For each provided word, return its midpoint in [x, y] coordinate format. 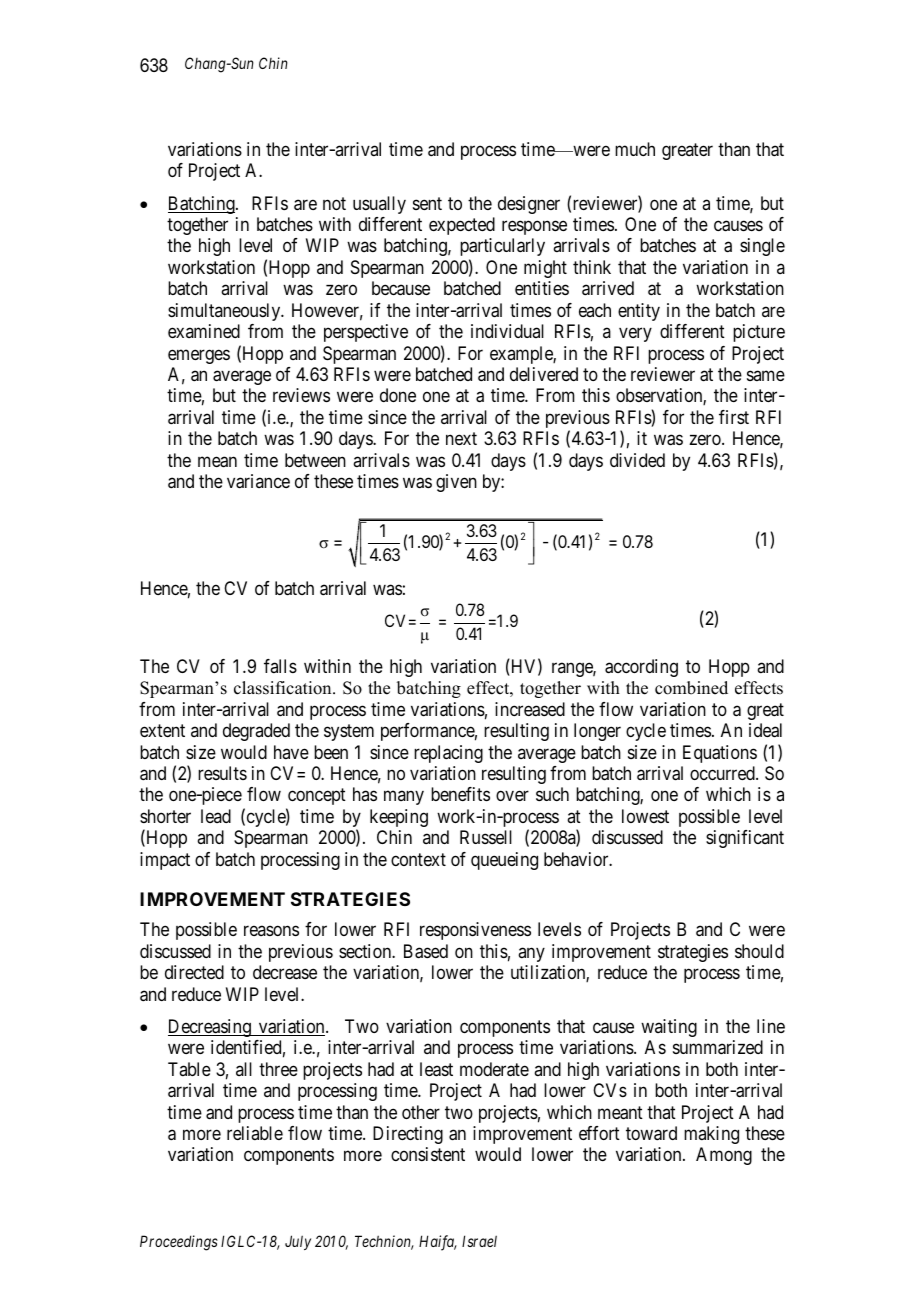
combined [691, 688]
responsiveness [475, 931]
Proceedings [179, 1243]
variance [258, 481]
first [734, 417]
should [759, 951]
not [334, 203]
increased [530, 709]
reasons [271, 931]
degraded [256, 732]
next [461, 439]
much [635, 149]
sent [427, 203]
